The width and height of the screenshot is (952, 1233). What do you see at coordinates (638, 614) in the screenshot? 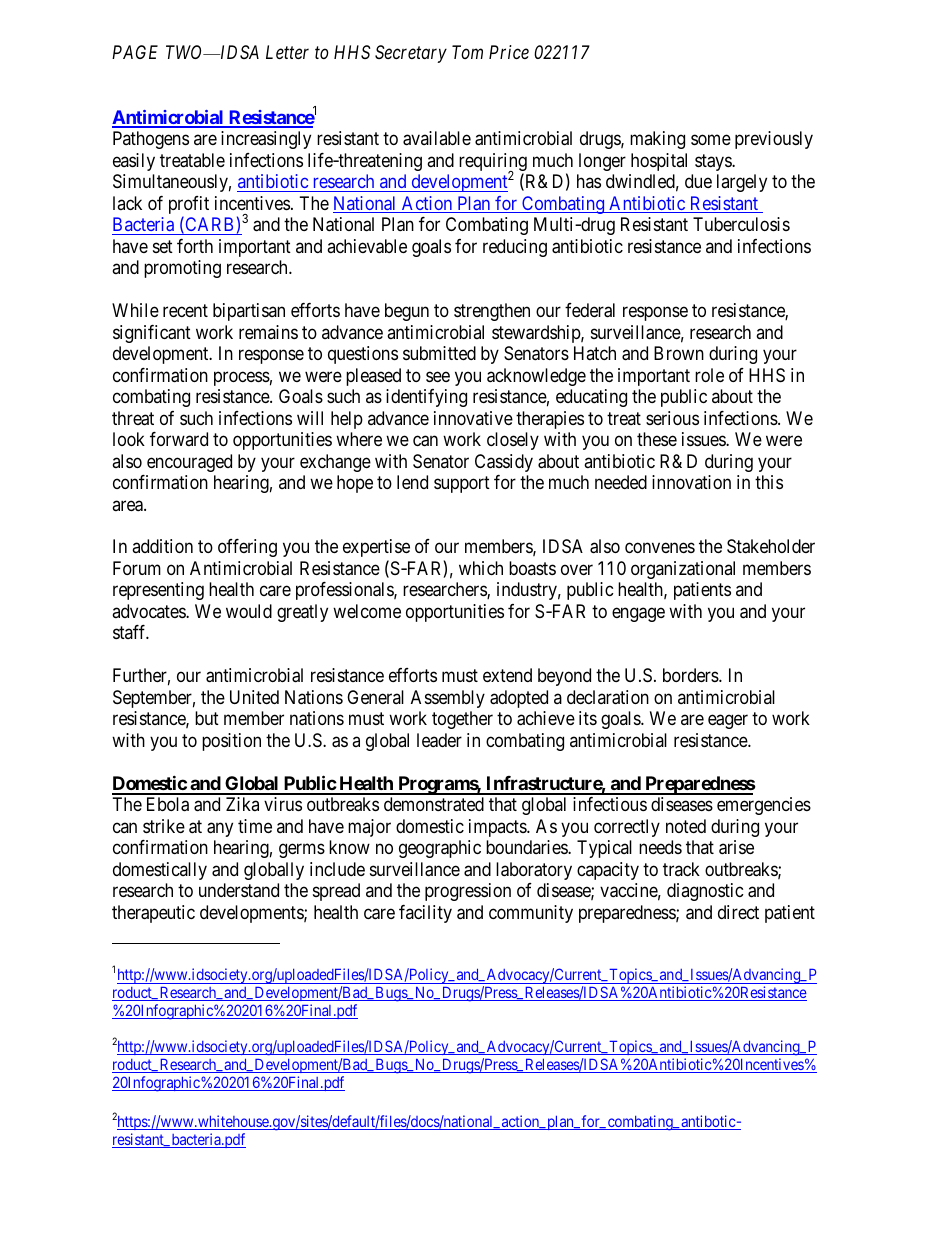
I see `engage` at bounding box center [638, 614].
